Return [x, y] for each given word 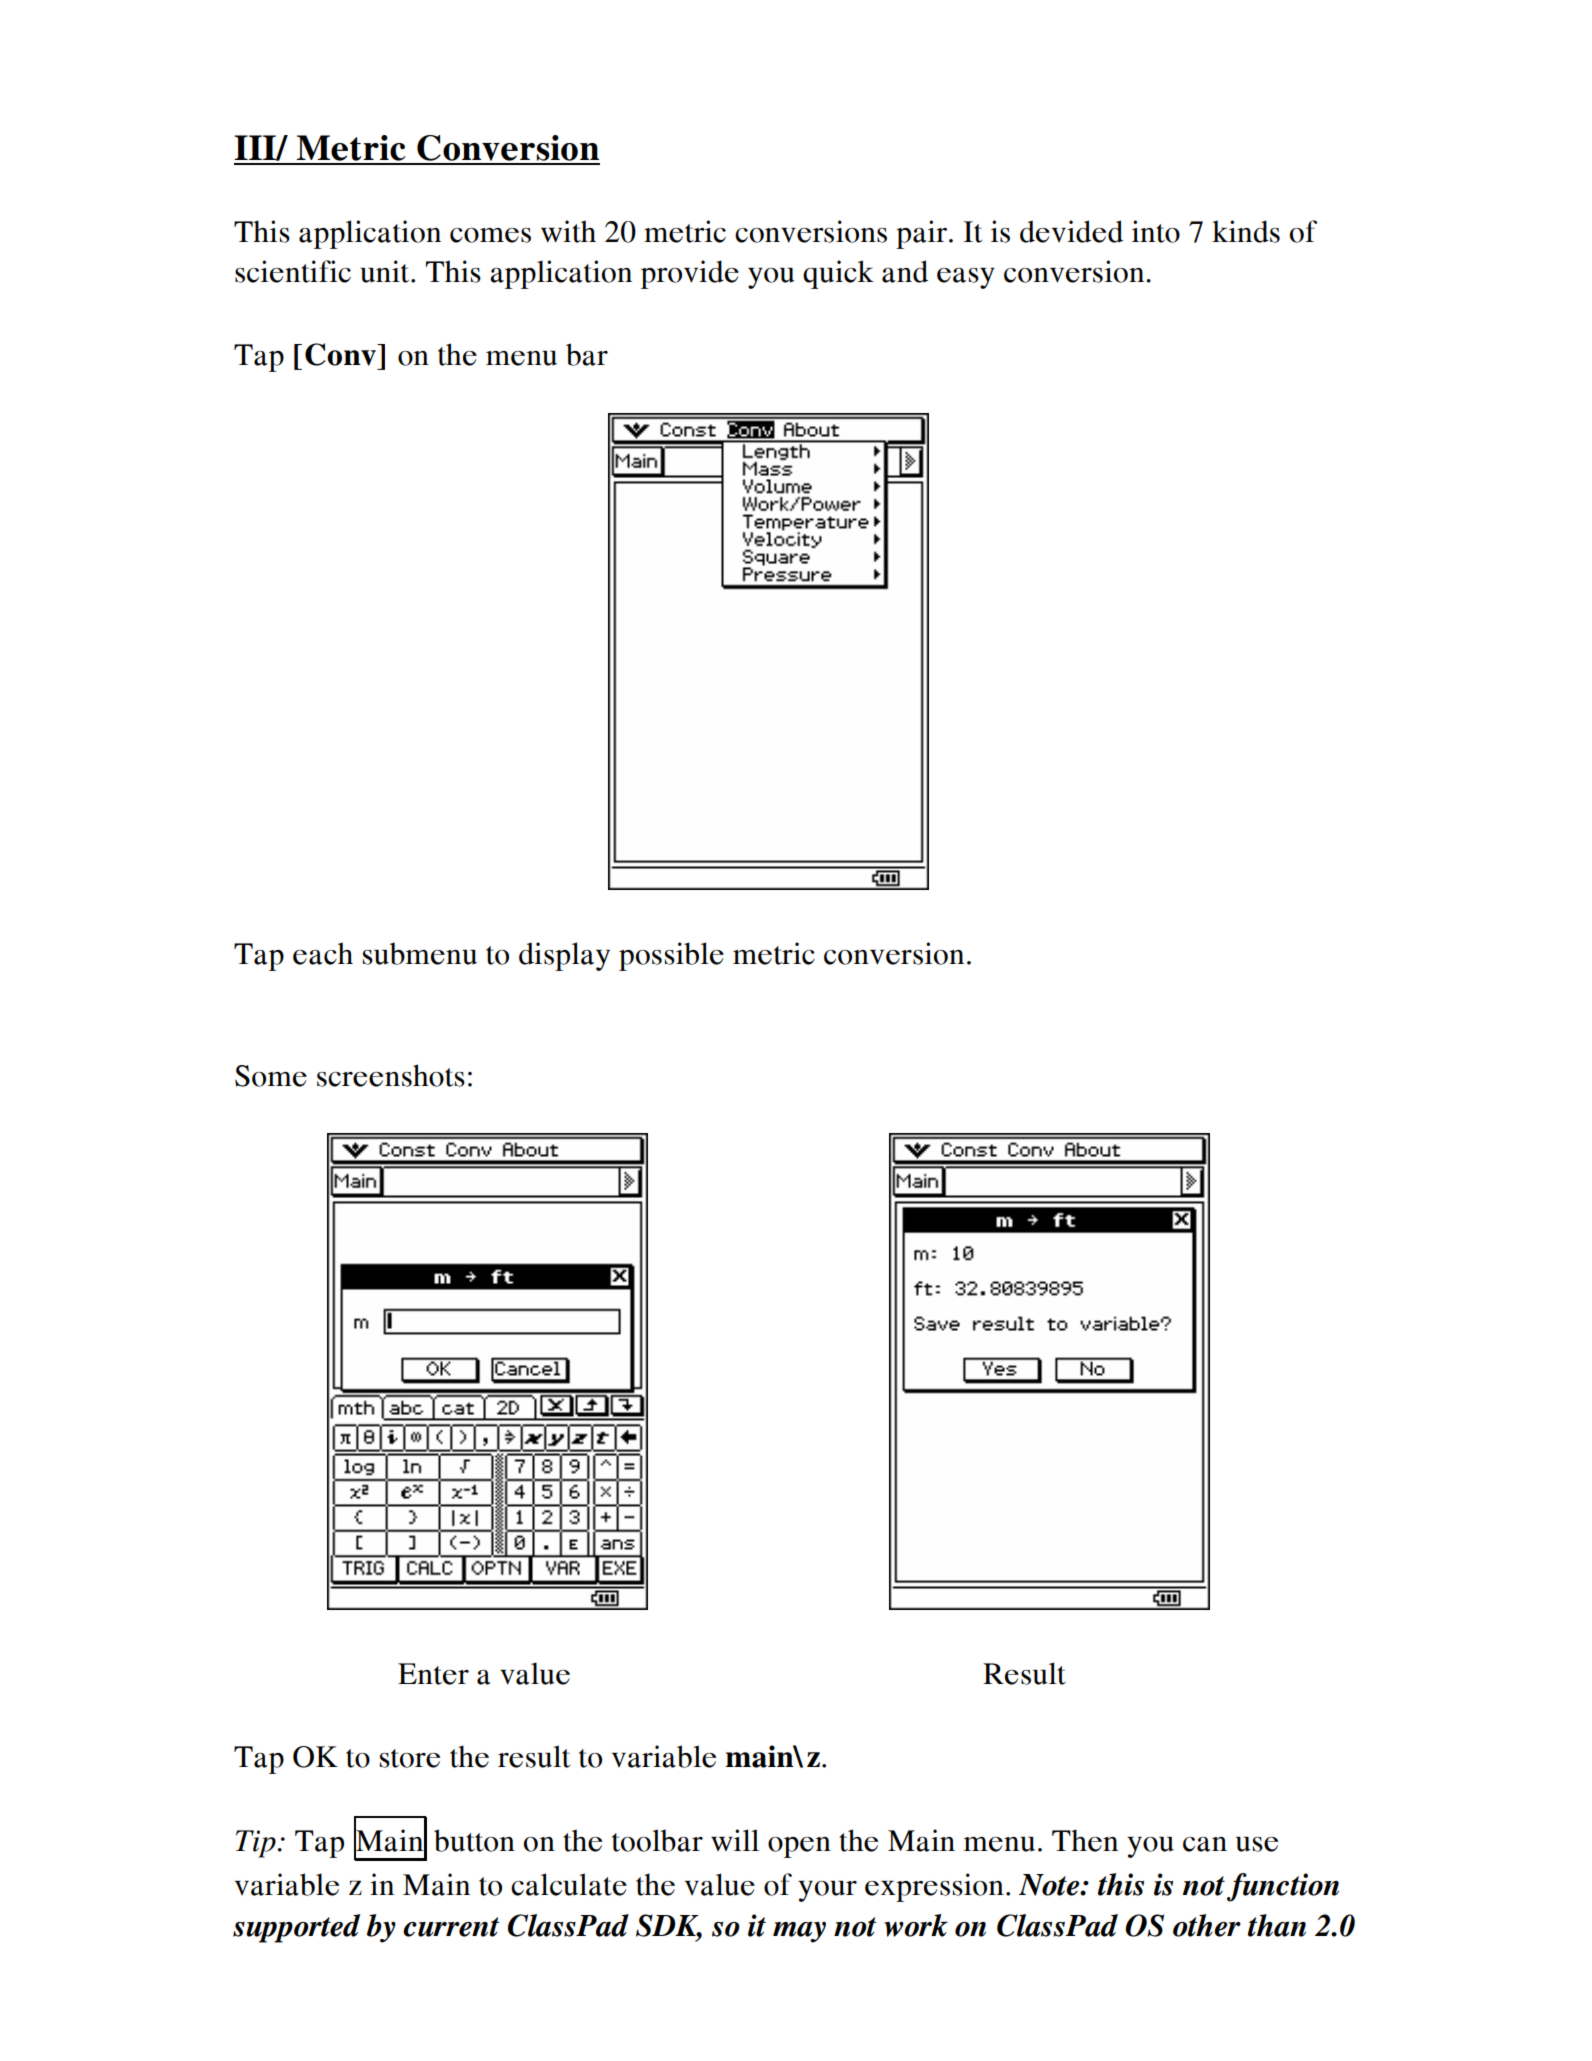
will [735, 1840]
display [564, 956]
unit [386, 271]
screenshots [391, 1075]
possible [671, 956]
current [451, 1927]
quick [838, 274]
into [1156, 231]
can [1205, 1844]
